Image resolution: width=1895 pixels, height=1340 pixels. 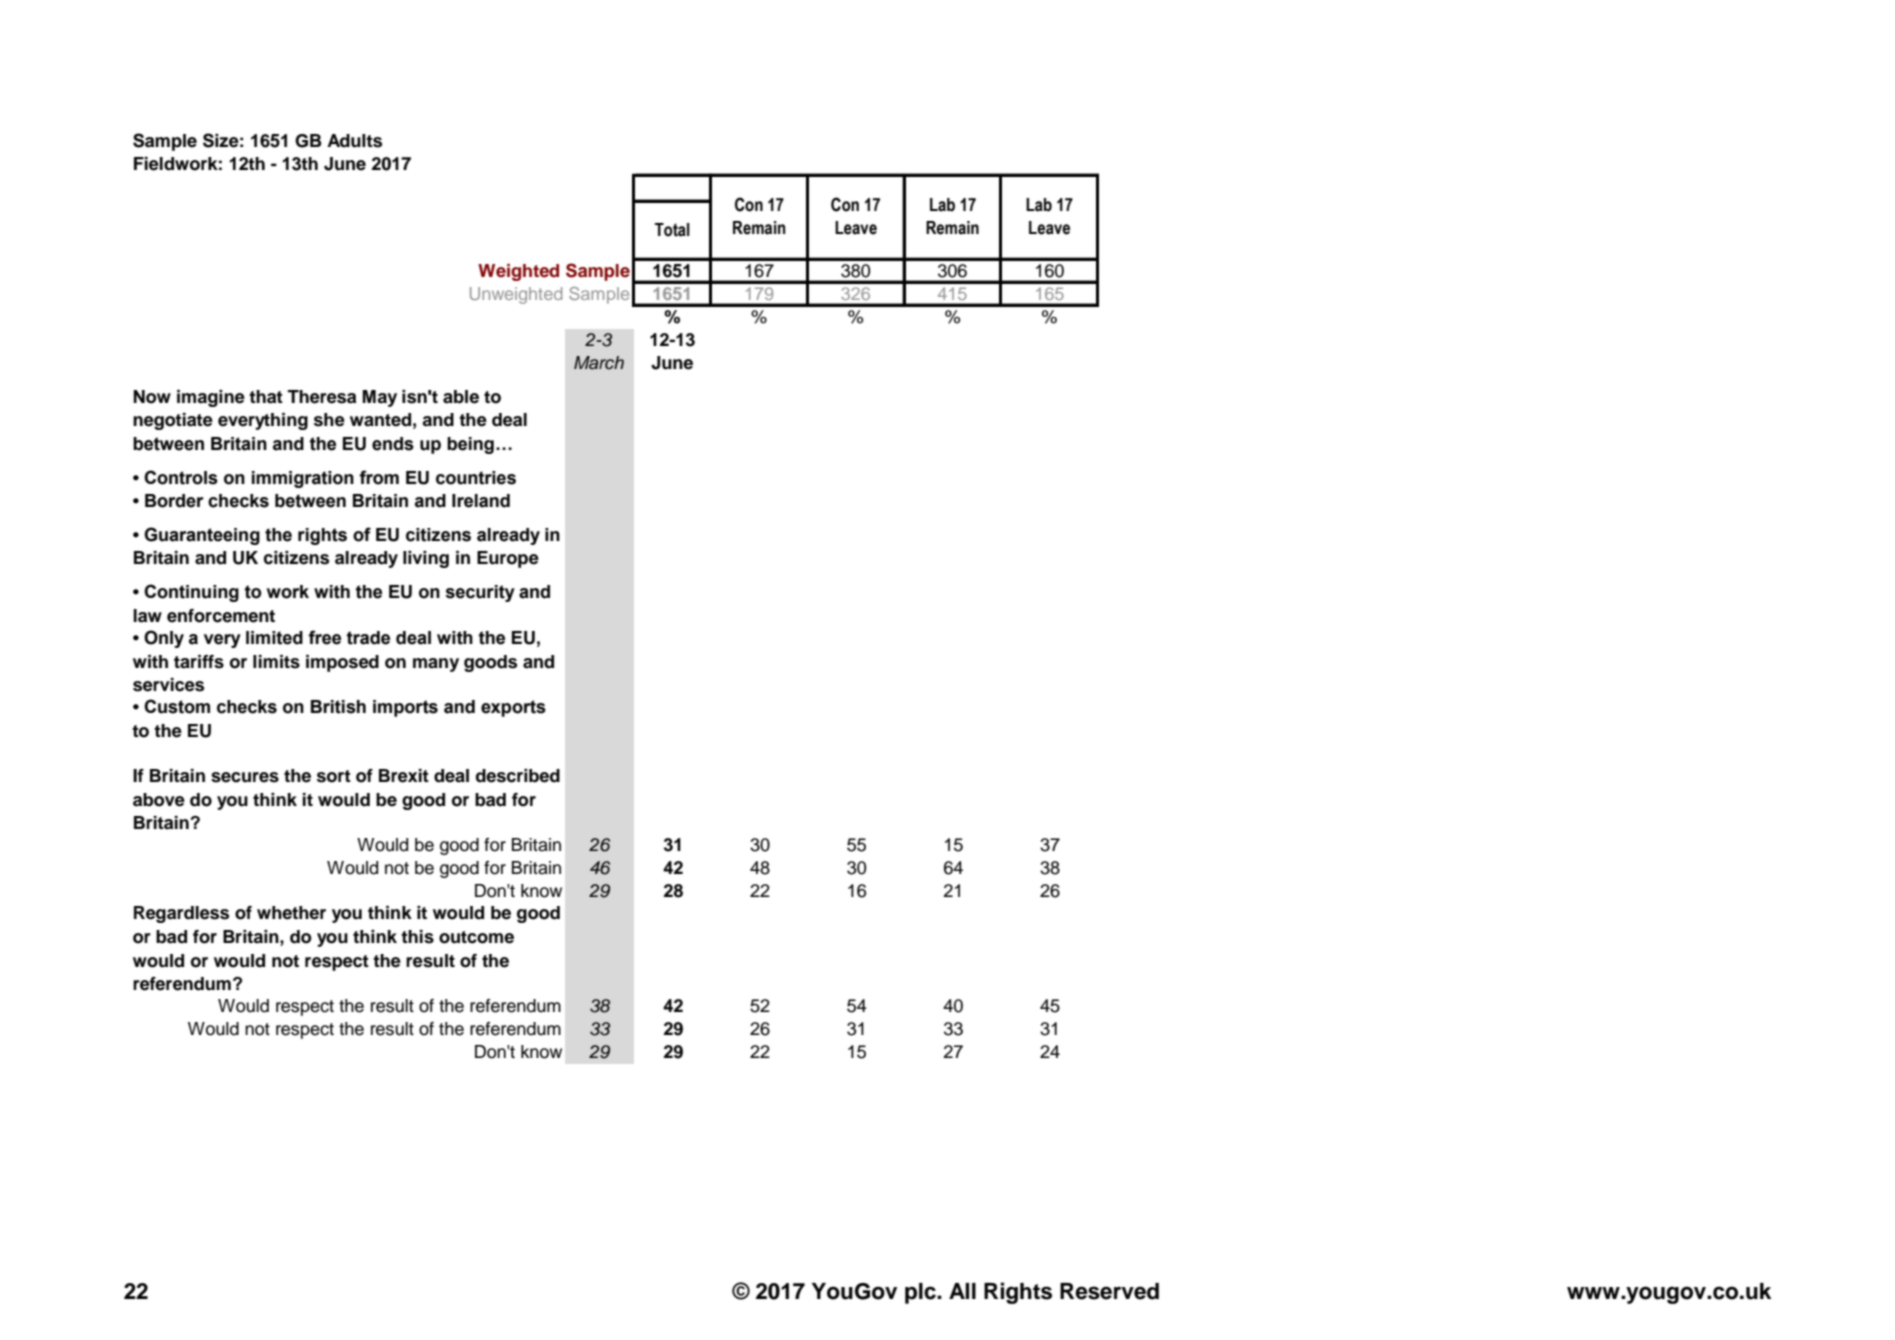 What do you see at coordinates (599, 363) in the page?
I see `March` at bounding box center [599, 363].
